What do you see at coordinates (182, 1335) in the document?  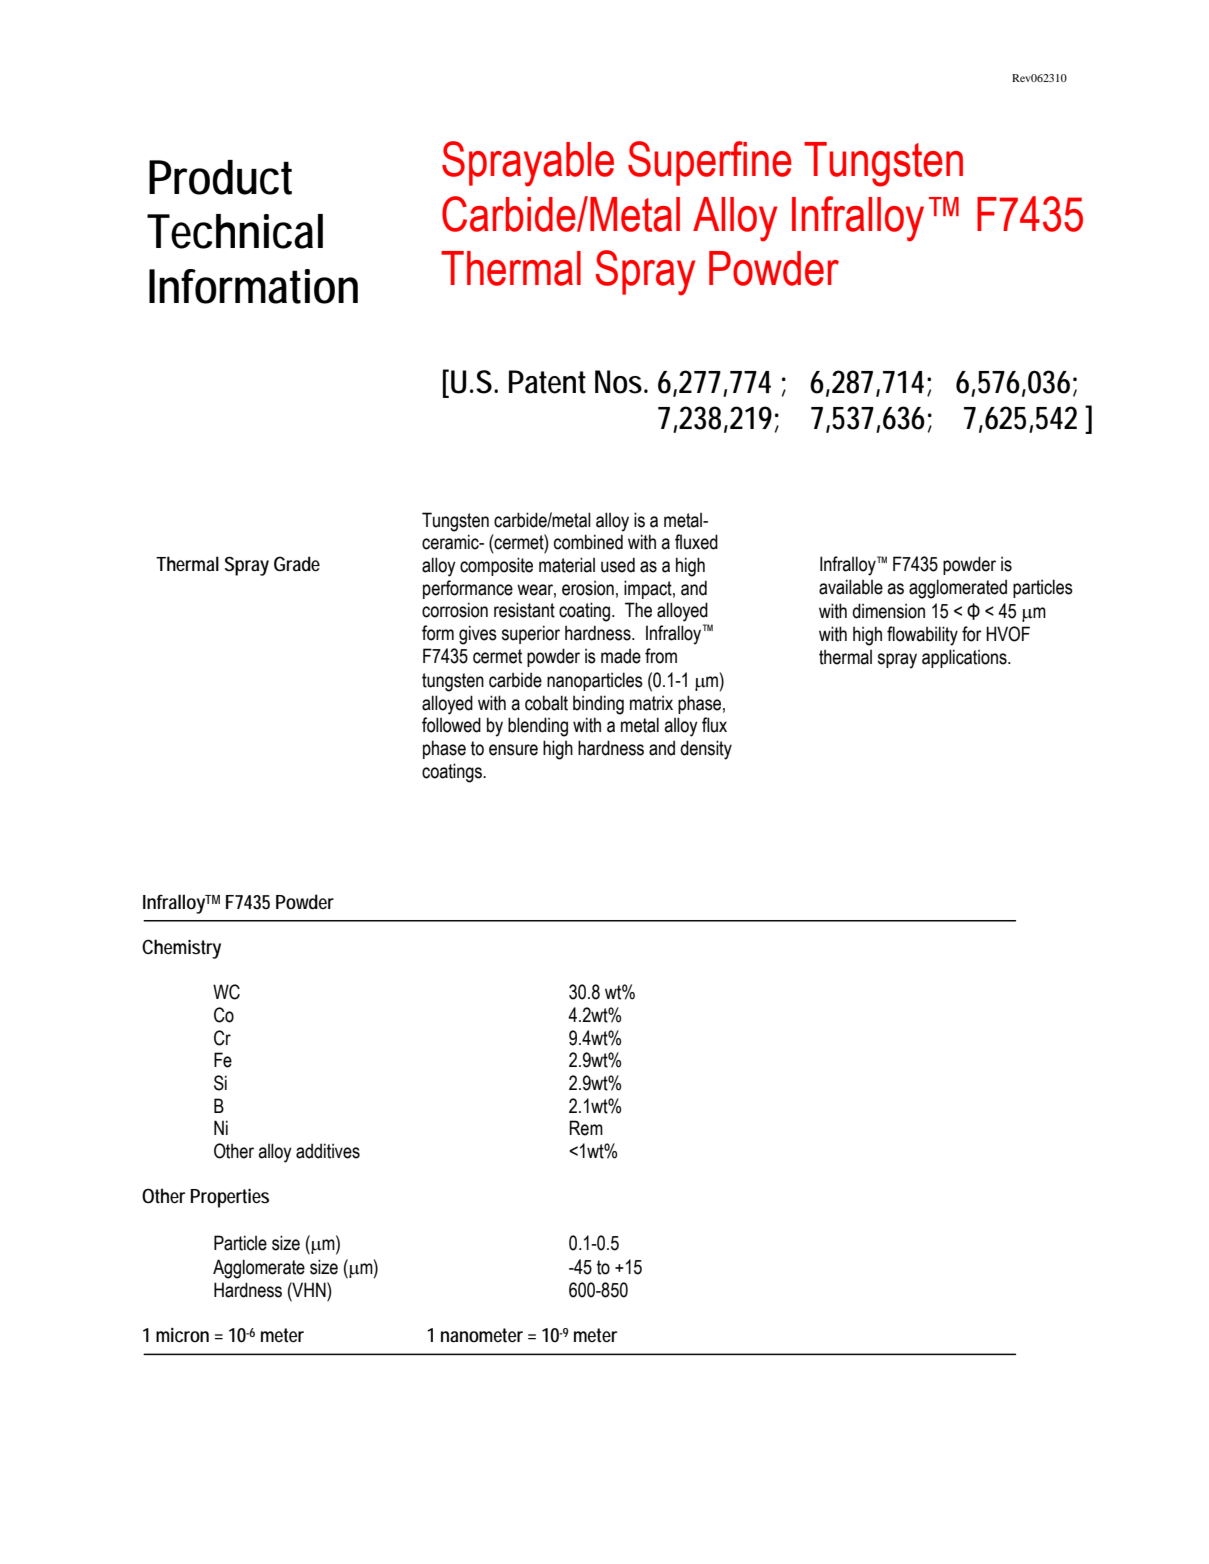 I see `micron` at bounding box center [182, 1335].
